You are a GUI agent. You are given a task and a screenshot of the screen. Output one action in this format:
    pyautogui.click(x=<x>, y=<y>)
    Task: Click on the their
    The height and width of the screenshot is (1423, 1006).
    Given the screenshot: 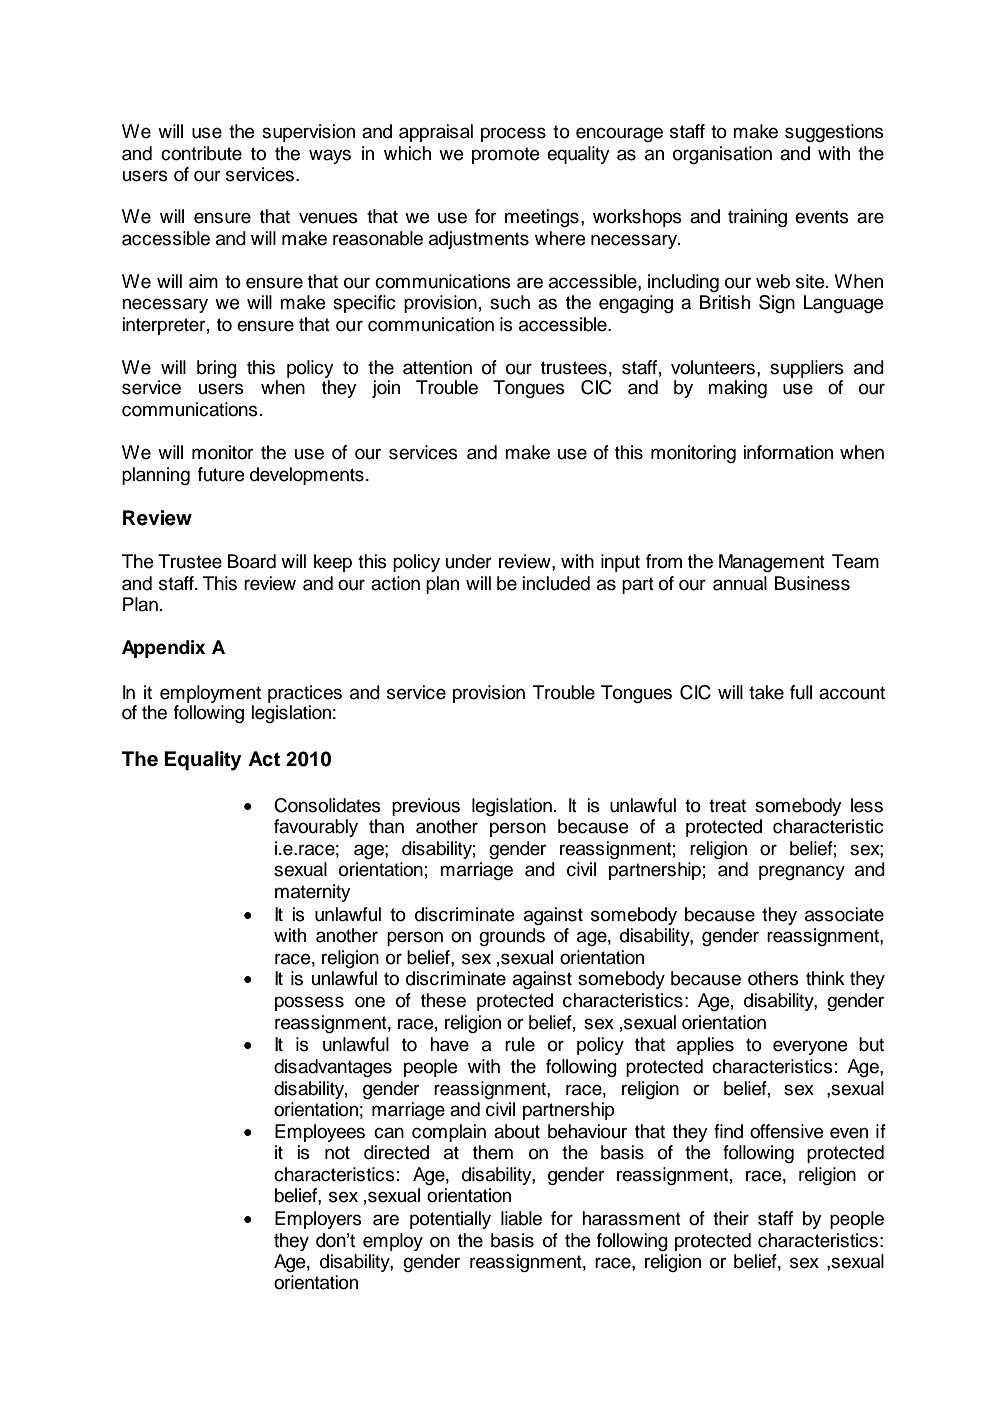 What is the action you would take?
    pyautogui.click(x=731, y=1218)
